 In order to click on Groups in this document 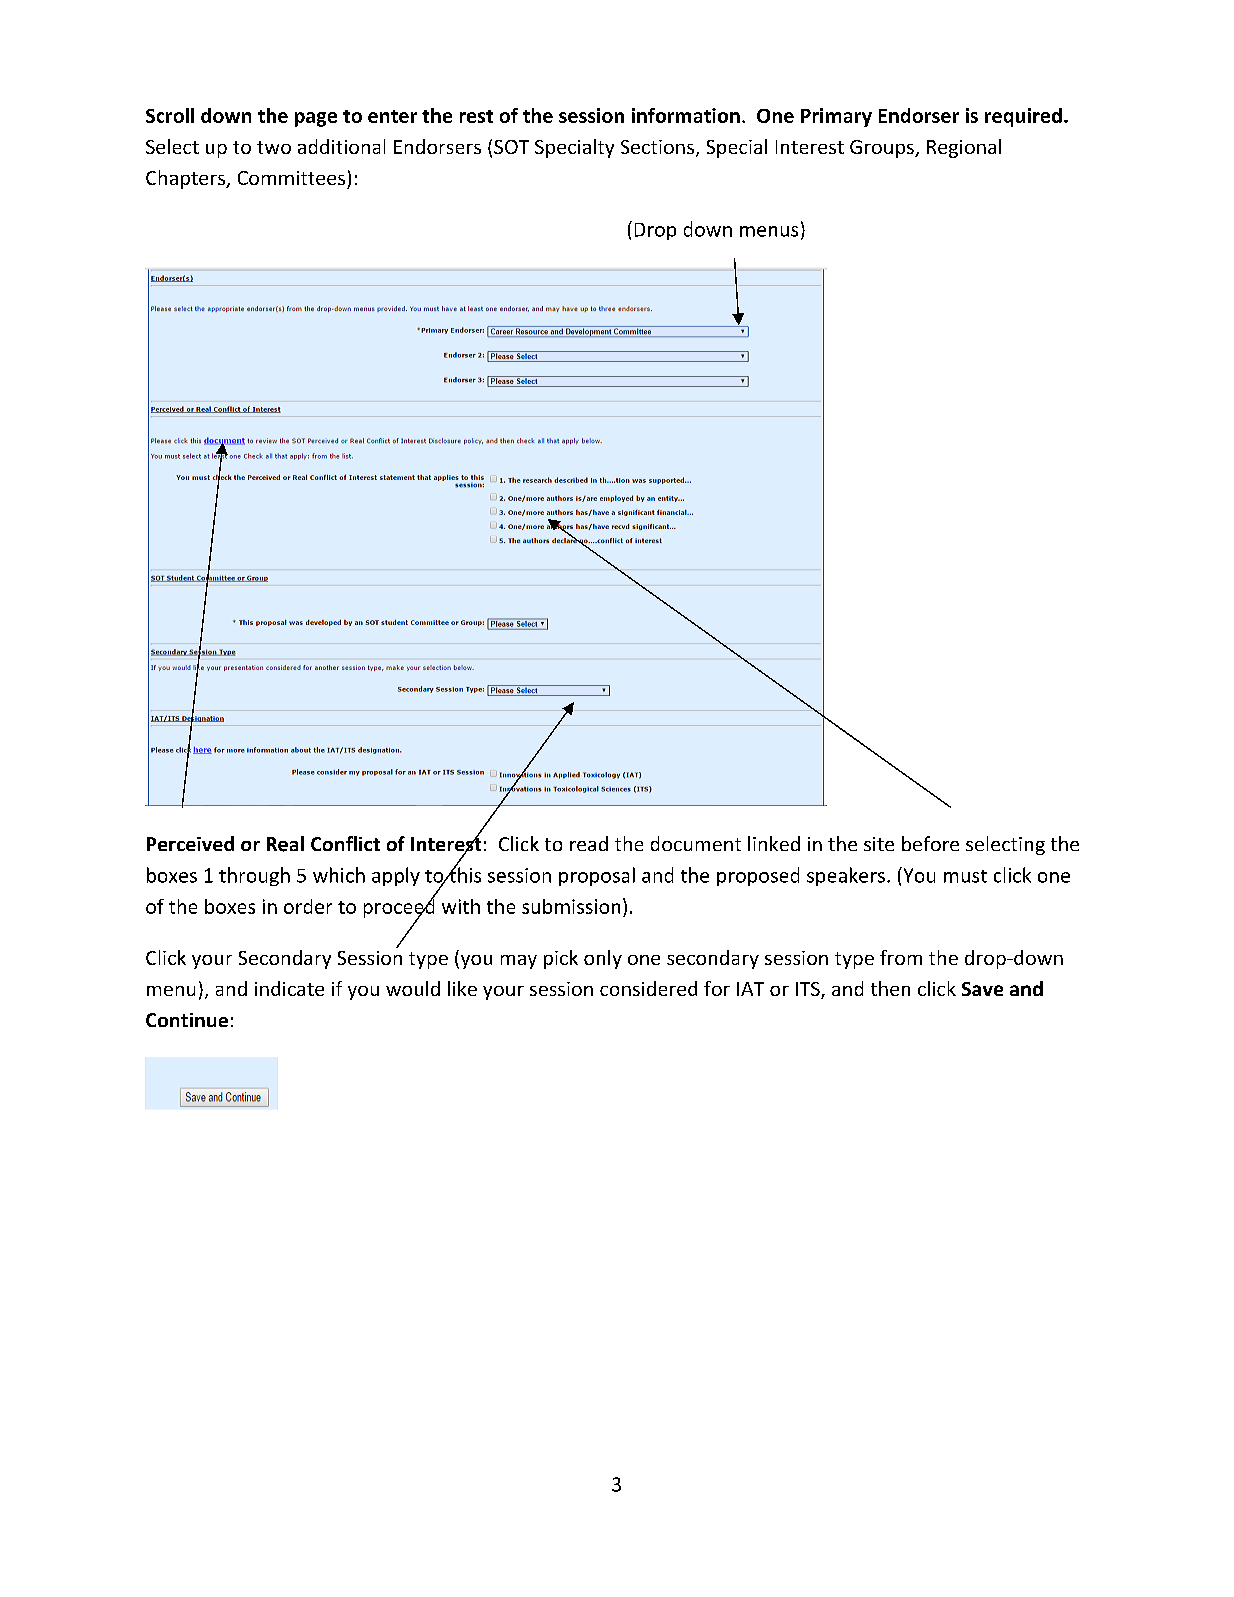, I will do `click(883, 149)`.
